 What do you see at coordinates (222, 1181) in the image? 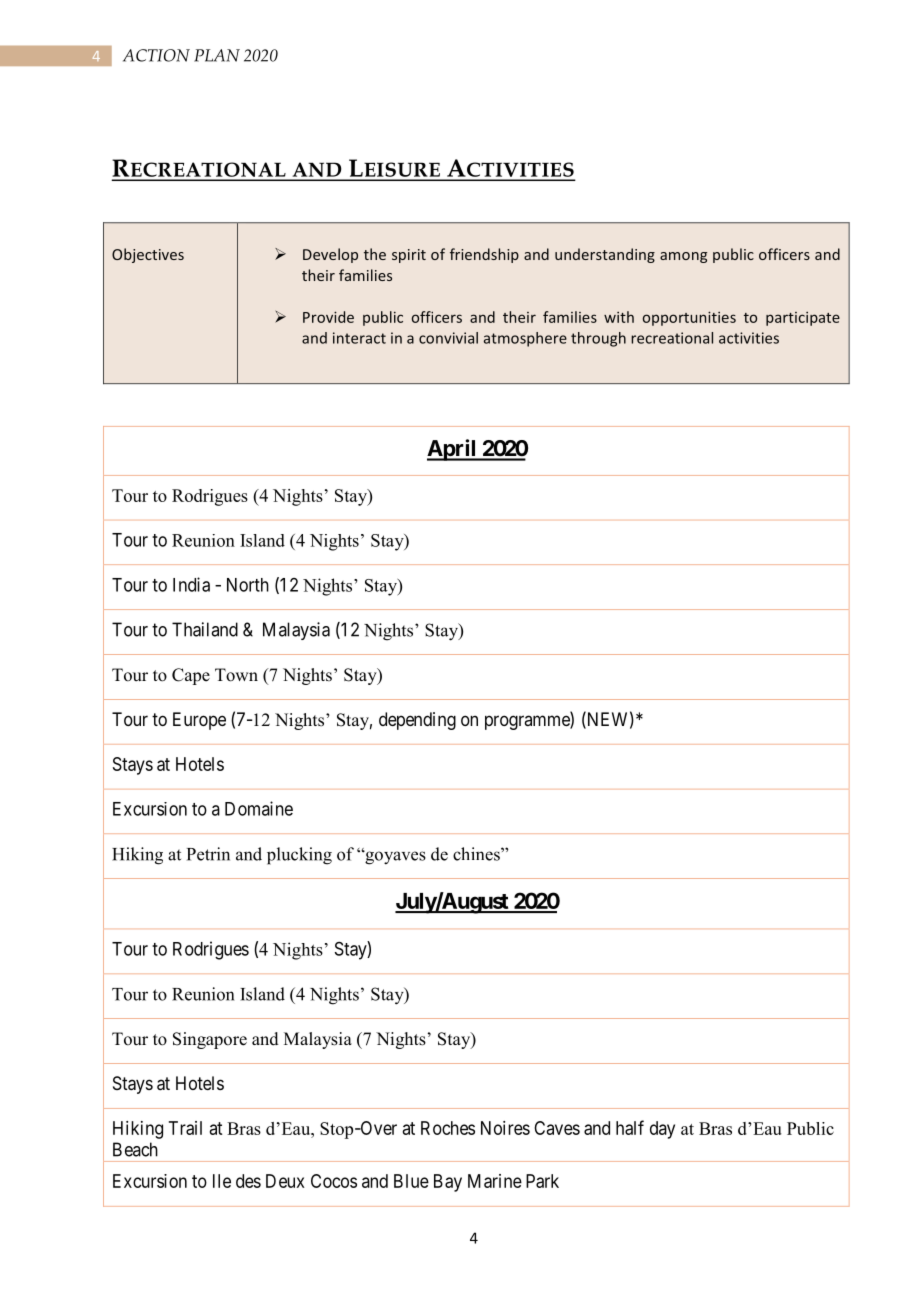
I see `Ile` at bounding box center [222, 1181].
